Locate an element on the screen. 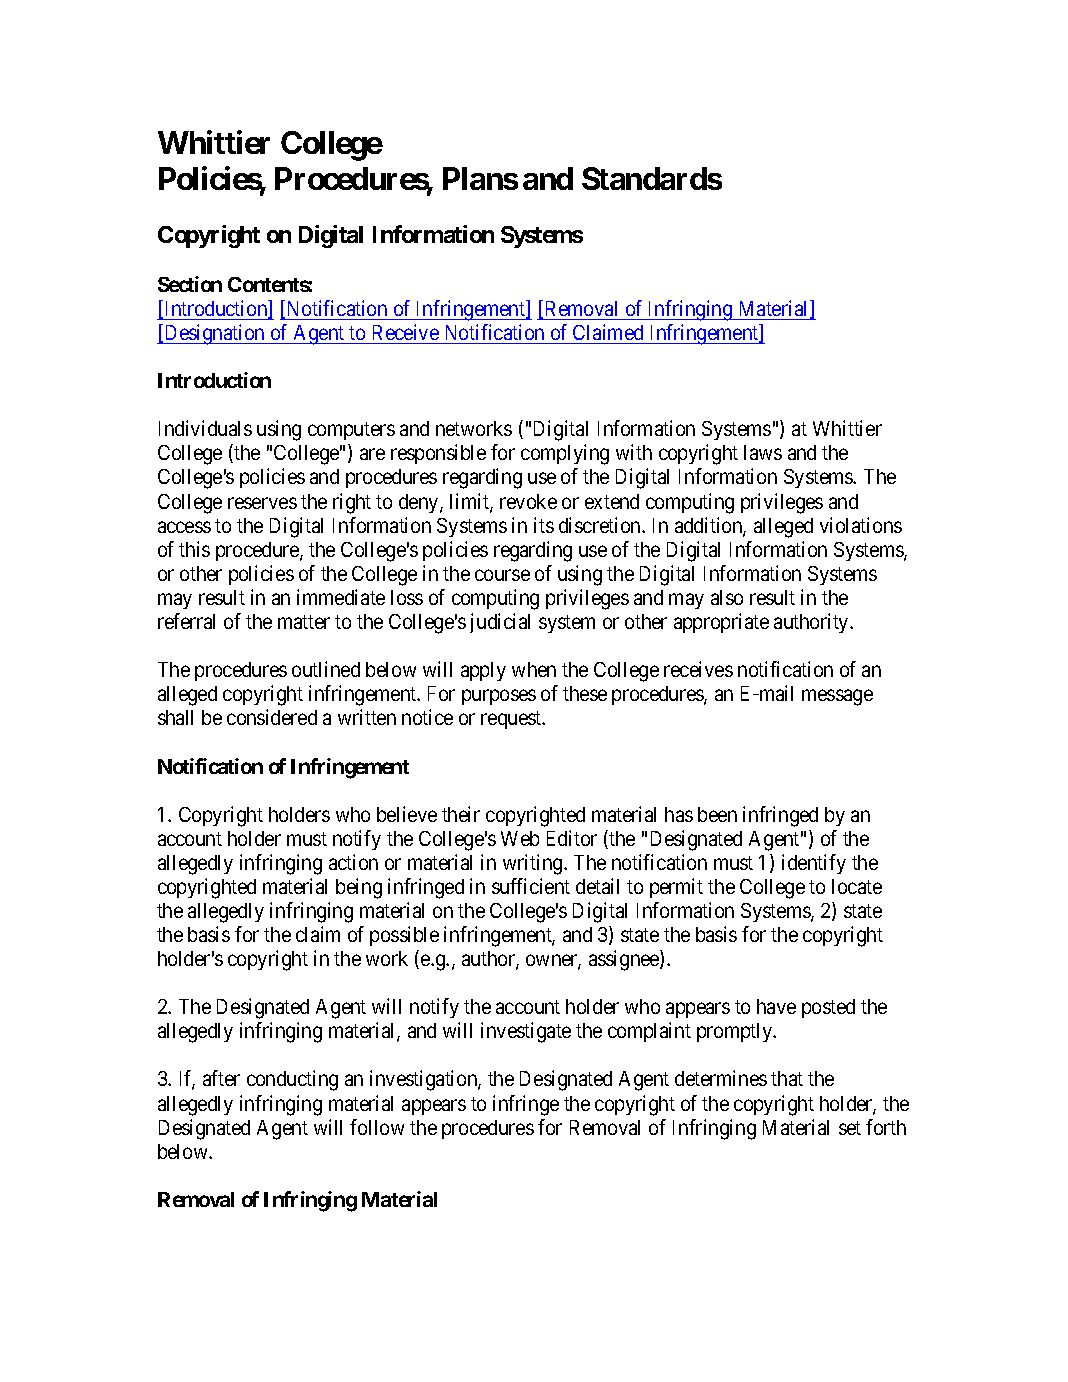 The width and height of the screenshot is (1068, 1382). Section is located at coordinates (190, 284).
